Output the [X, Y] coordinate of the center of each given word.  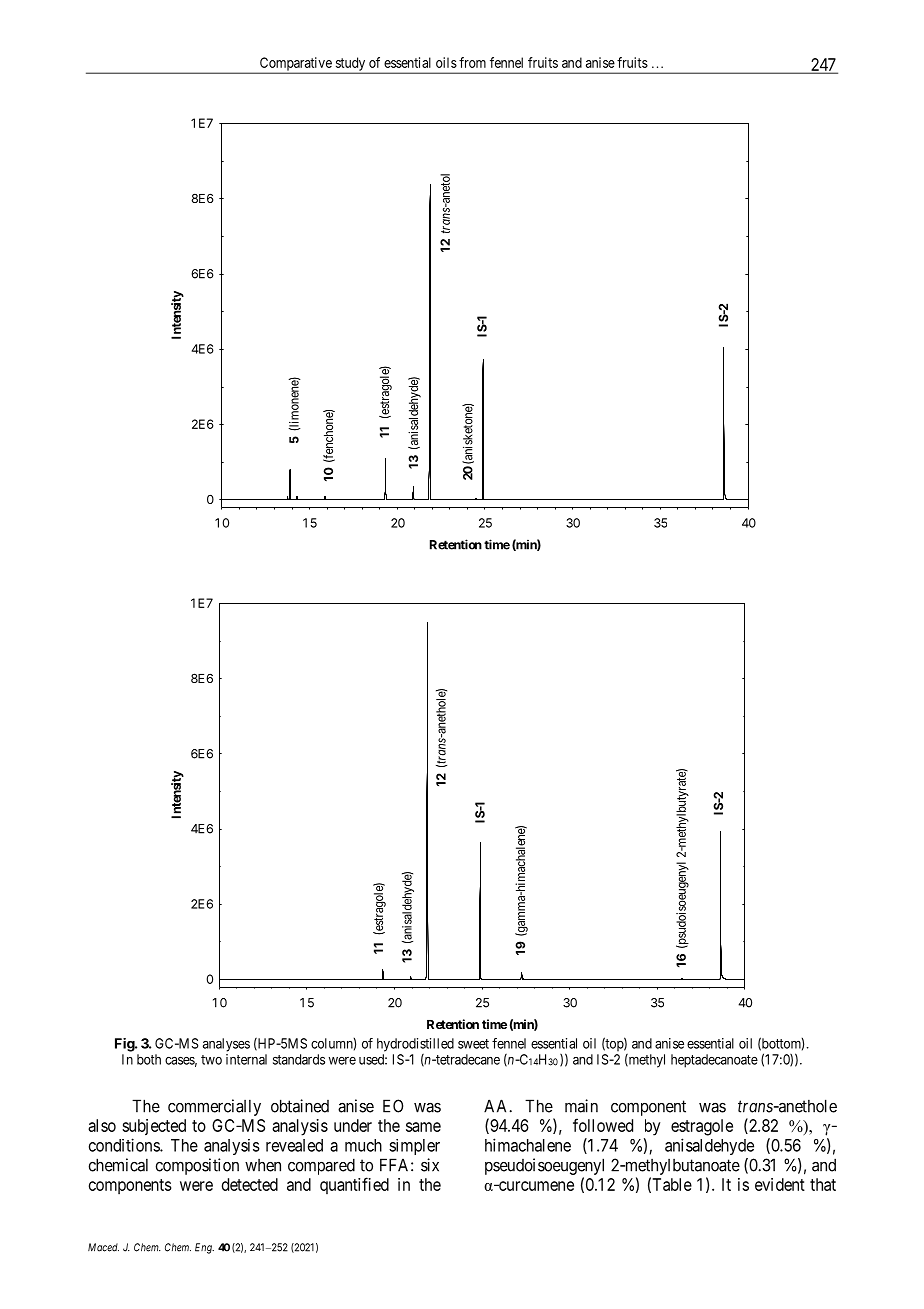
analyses [226, 1045]
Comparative [295, 65]
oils [446, 62]
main [581, 1106]
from [472, 62]
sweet [473, 1044]
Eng [204, 1248]
